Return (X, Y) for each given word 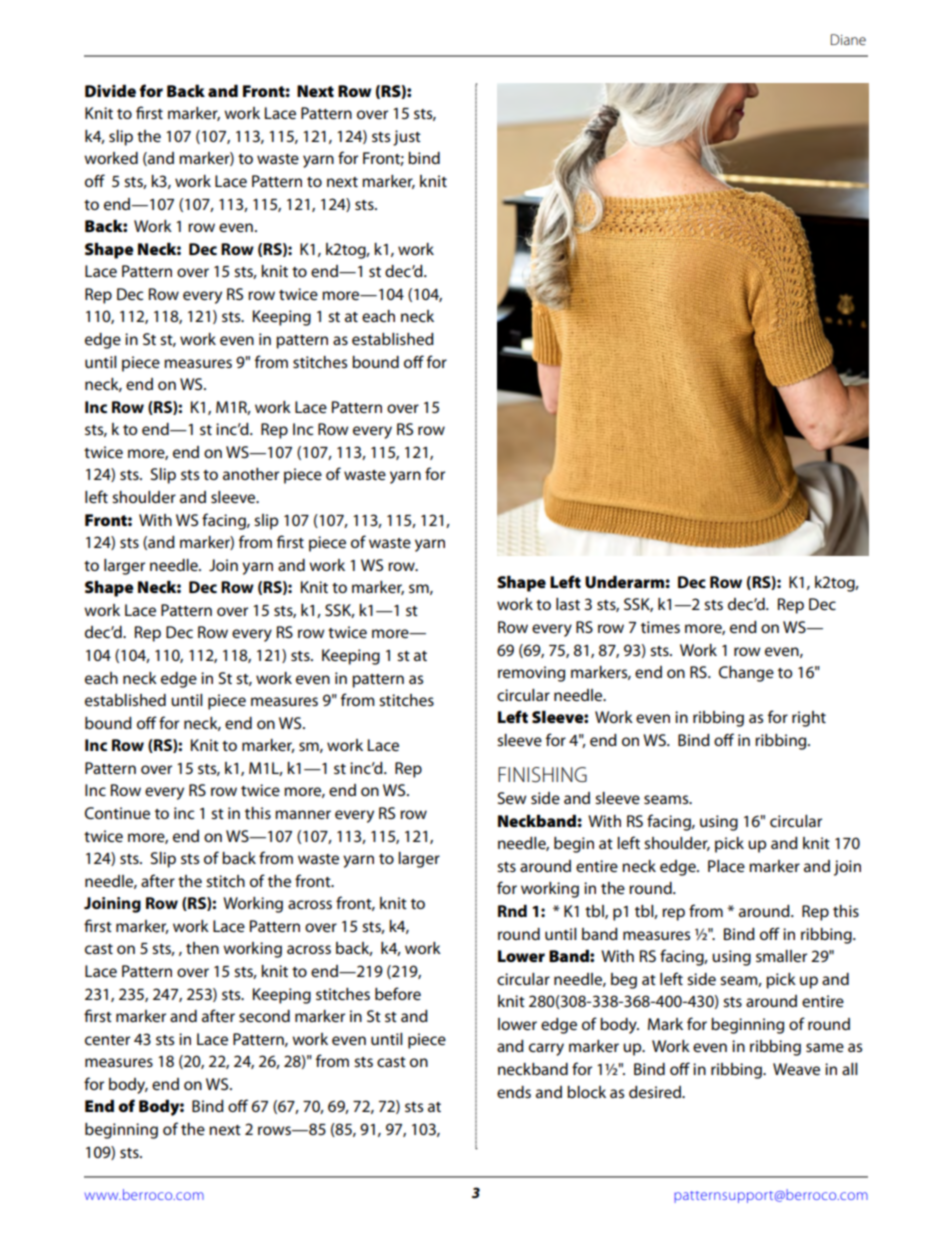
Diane (848, 39)
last (568, 604)
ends (514, 1092)
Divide (110, 91)
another (251, 474)
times (660, 627)
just (407, 138)
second (264, 1016)
